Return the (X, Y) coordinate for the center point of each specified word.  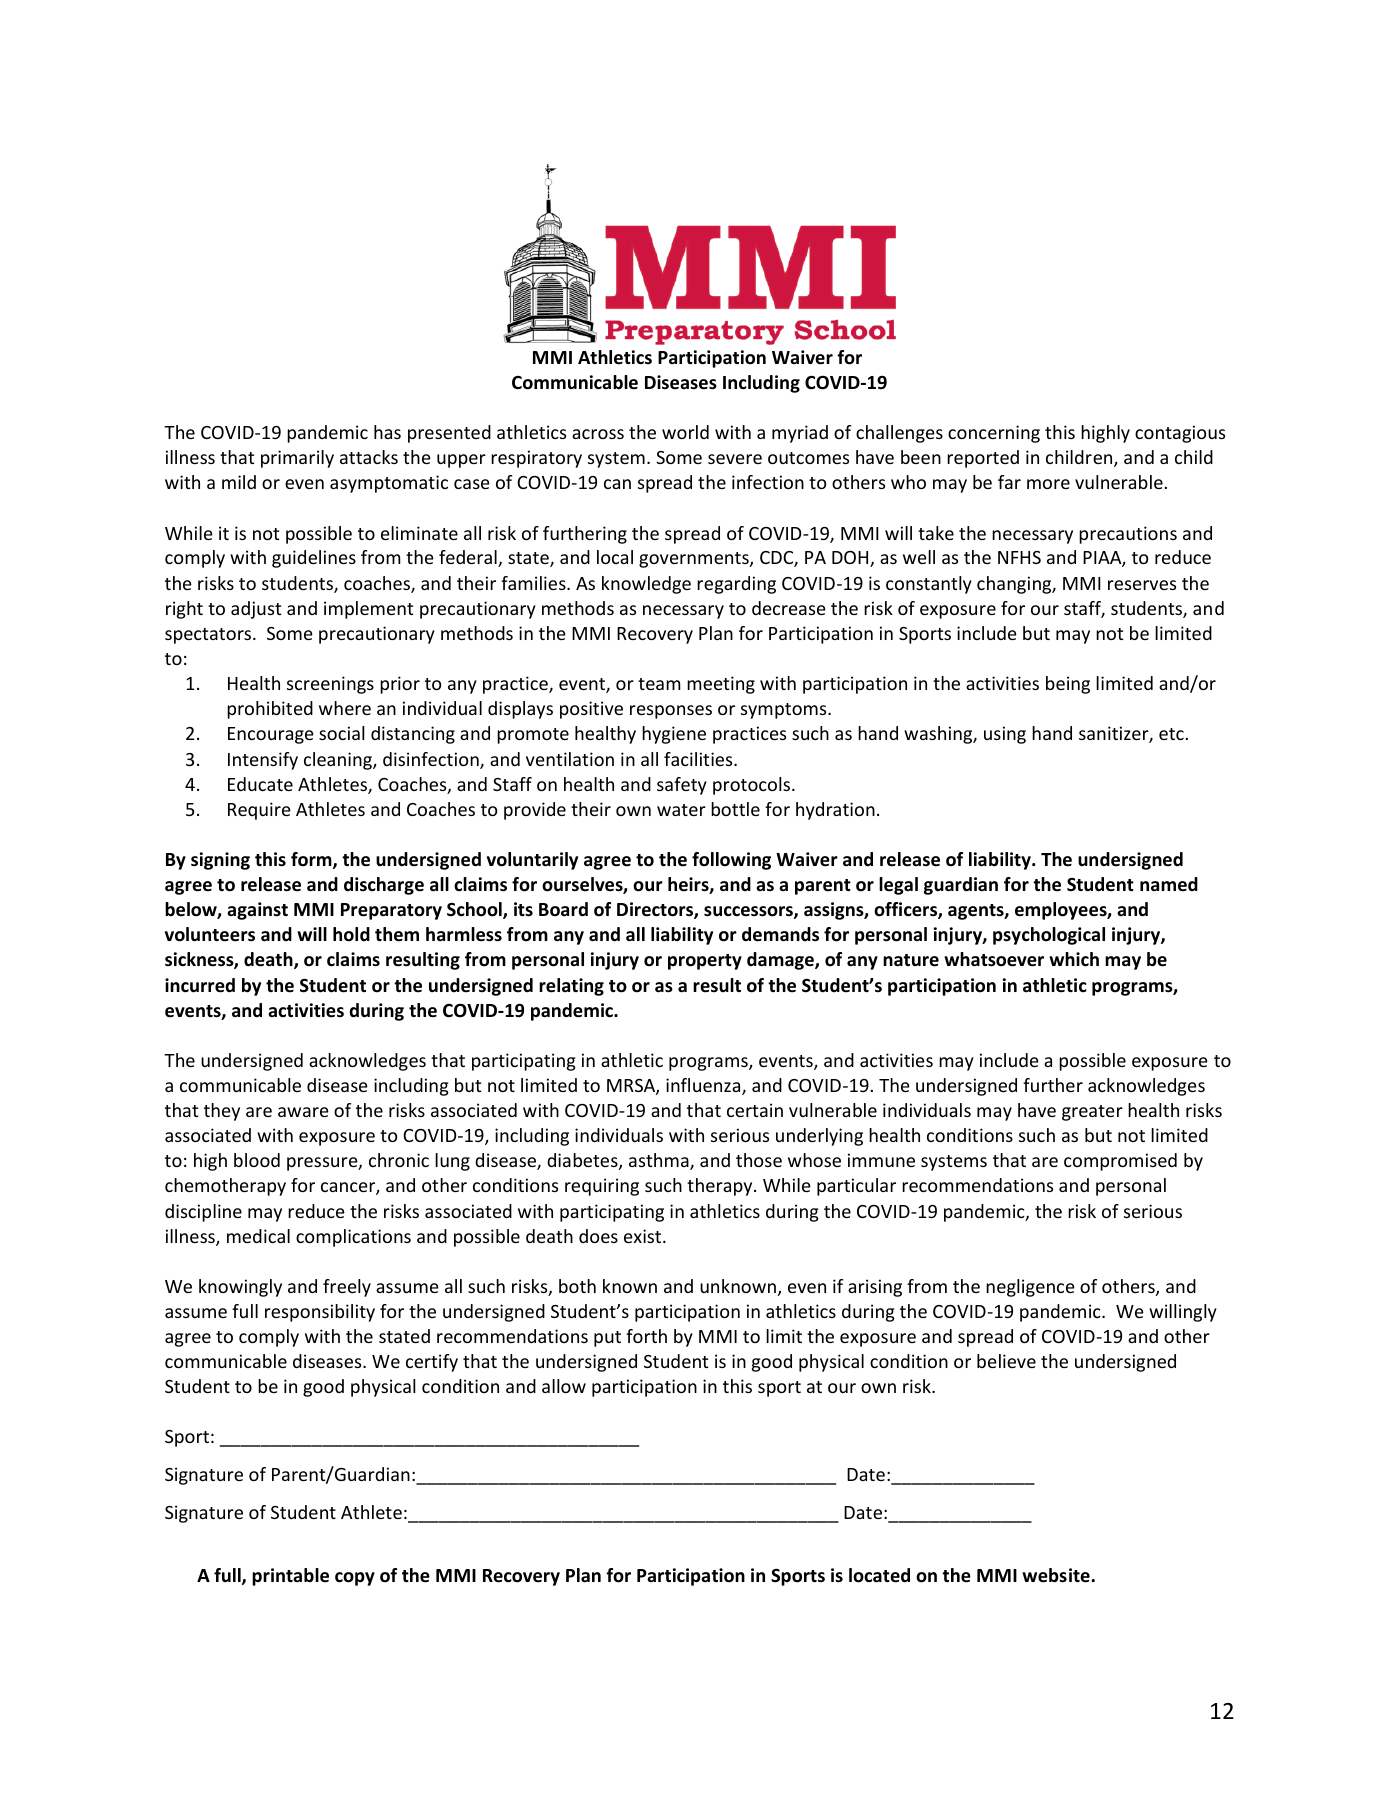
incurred (200, 985)
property (705, 962)
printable (290, 1577)
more (1048, 484)
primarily (297, 459)
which (1074, 959)
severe (735, 459)
